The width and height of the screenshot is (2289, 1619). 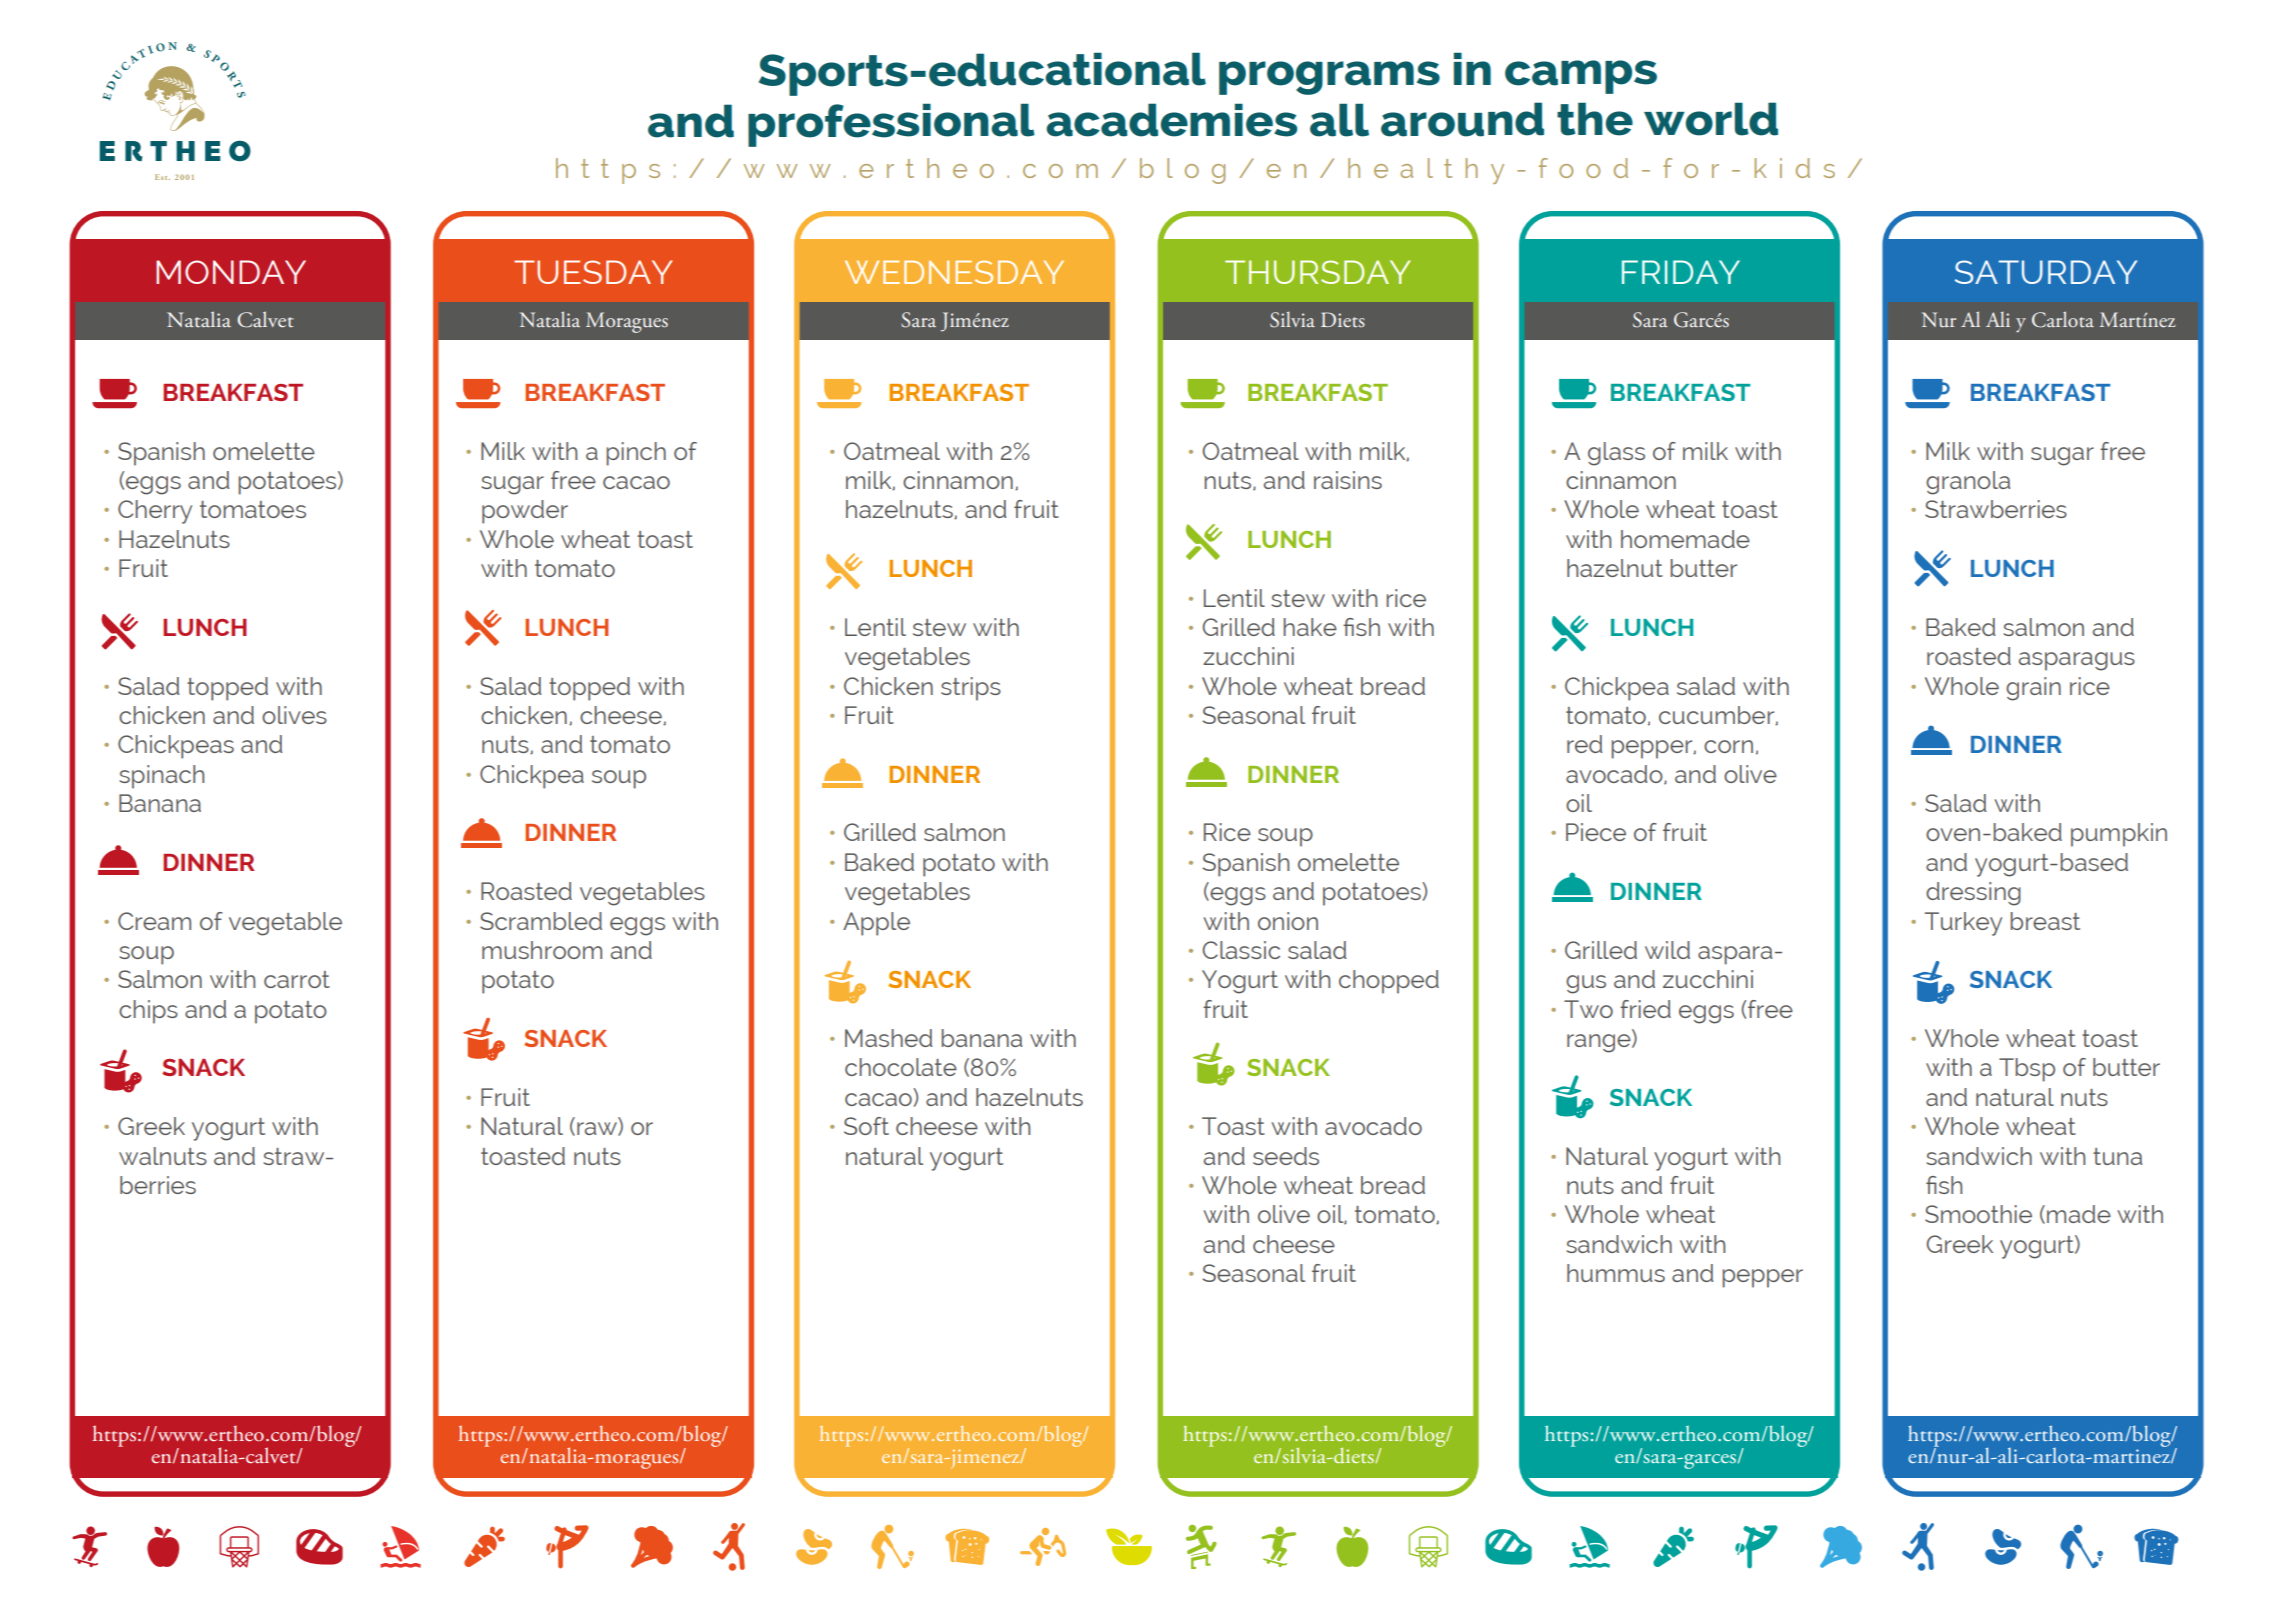 What do you see at coordinates (1310, 627) in the screenshot?
I see `hake` at bounding box center [1310, 627].
